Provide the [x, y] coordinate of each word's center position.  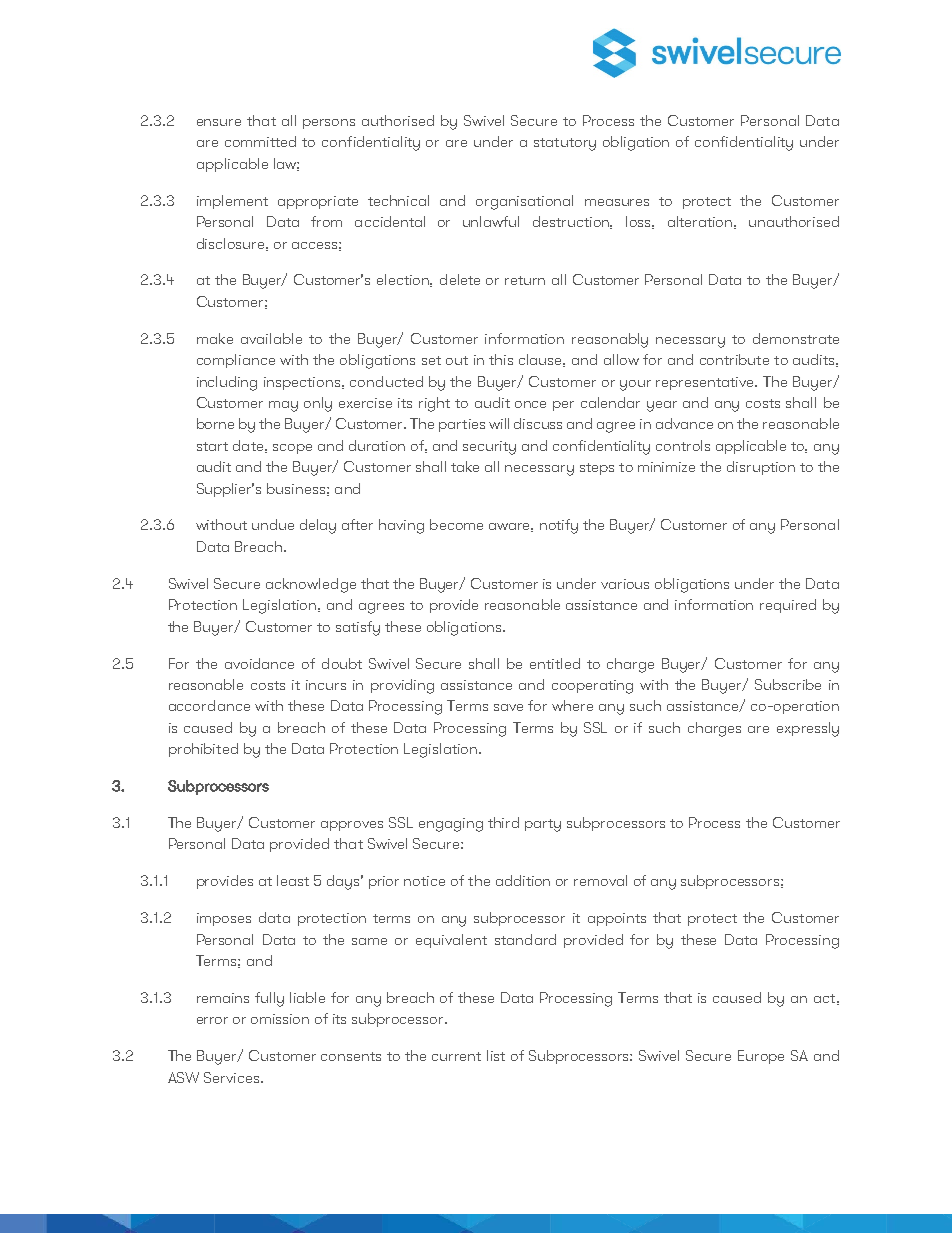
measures [617, 202]
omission [280, 1019]
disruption [761, 468]
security [489, 448]
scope [292, 449]
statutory [565, 144]
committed [260, 141]
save [508, 707]
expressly [808, 729]
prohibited [203, 750]
